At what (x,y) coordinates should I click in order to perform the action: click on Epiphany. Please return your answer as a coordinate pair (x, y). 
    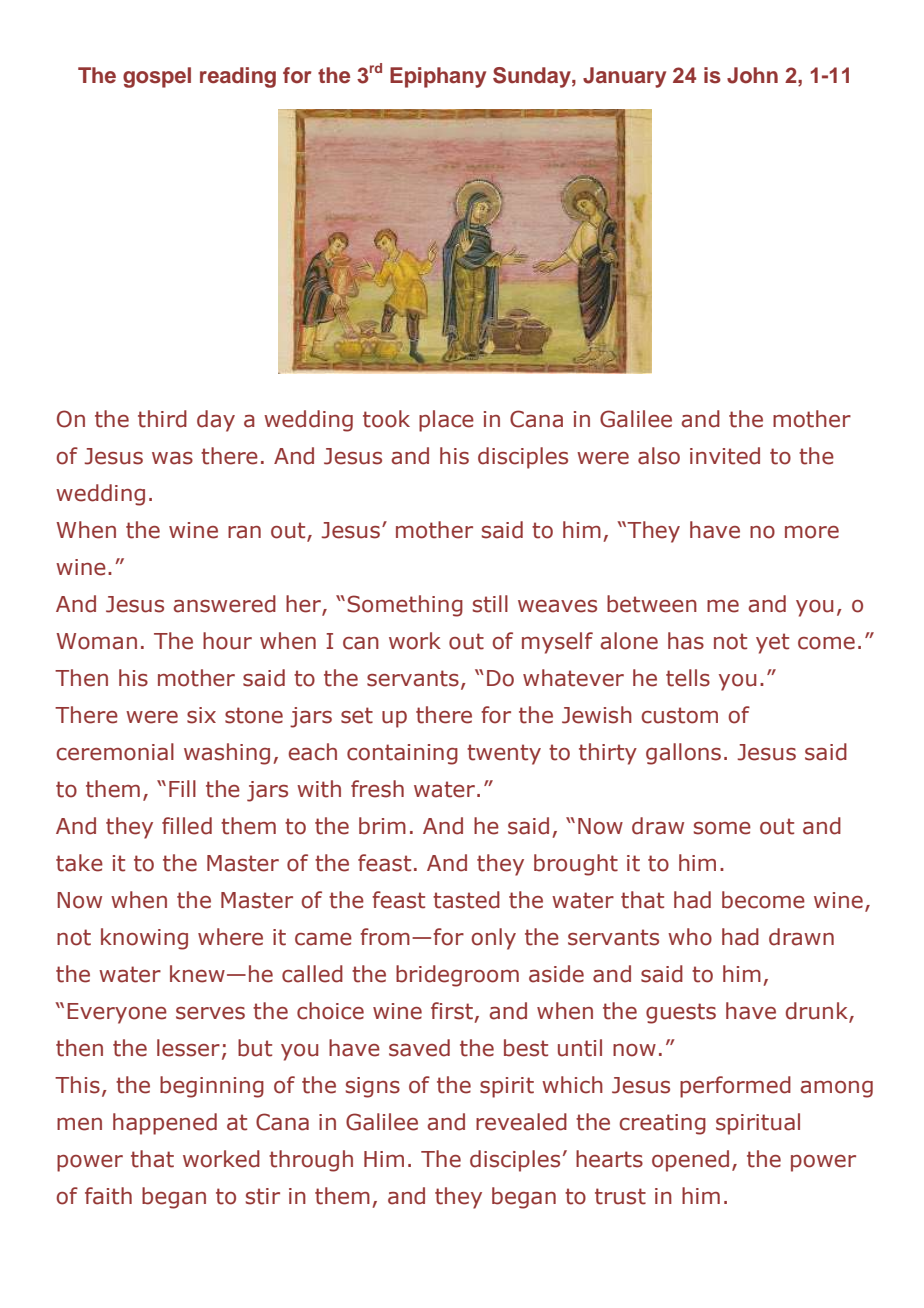
    Looking at the image, I should click on (438, 77).
